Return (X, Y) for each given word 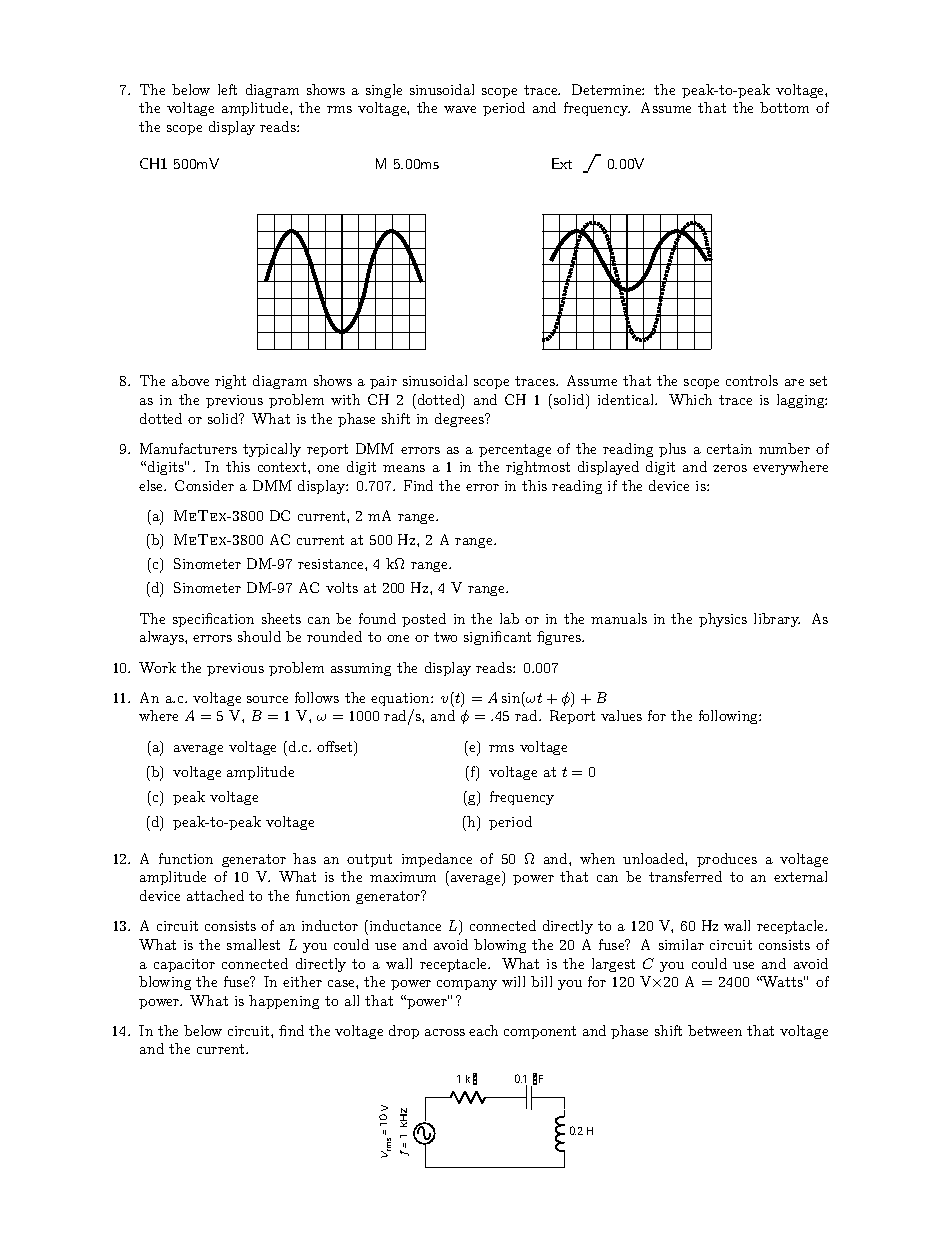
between (715, 1030)
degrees (460, 420)
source (267, 699)
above (190, 380)
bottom (784, 107)
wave (460, 109)
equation (401, 699)
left (227, 89)
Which (690, 399)
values (621, 715)
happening (284, 1002)
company (467, 985)
